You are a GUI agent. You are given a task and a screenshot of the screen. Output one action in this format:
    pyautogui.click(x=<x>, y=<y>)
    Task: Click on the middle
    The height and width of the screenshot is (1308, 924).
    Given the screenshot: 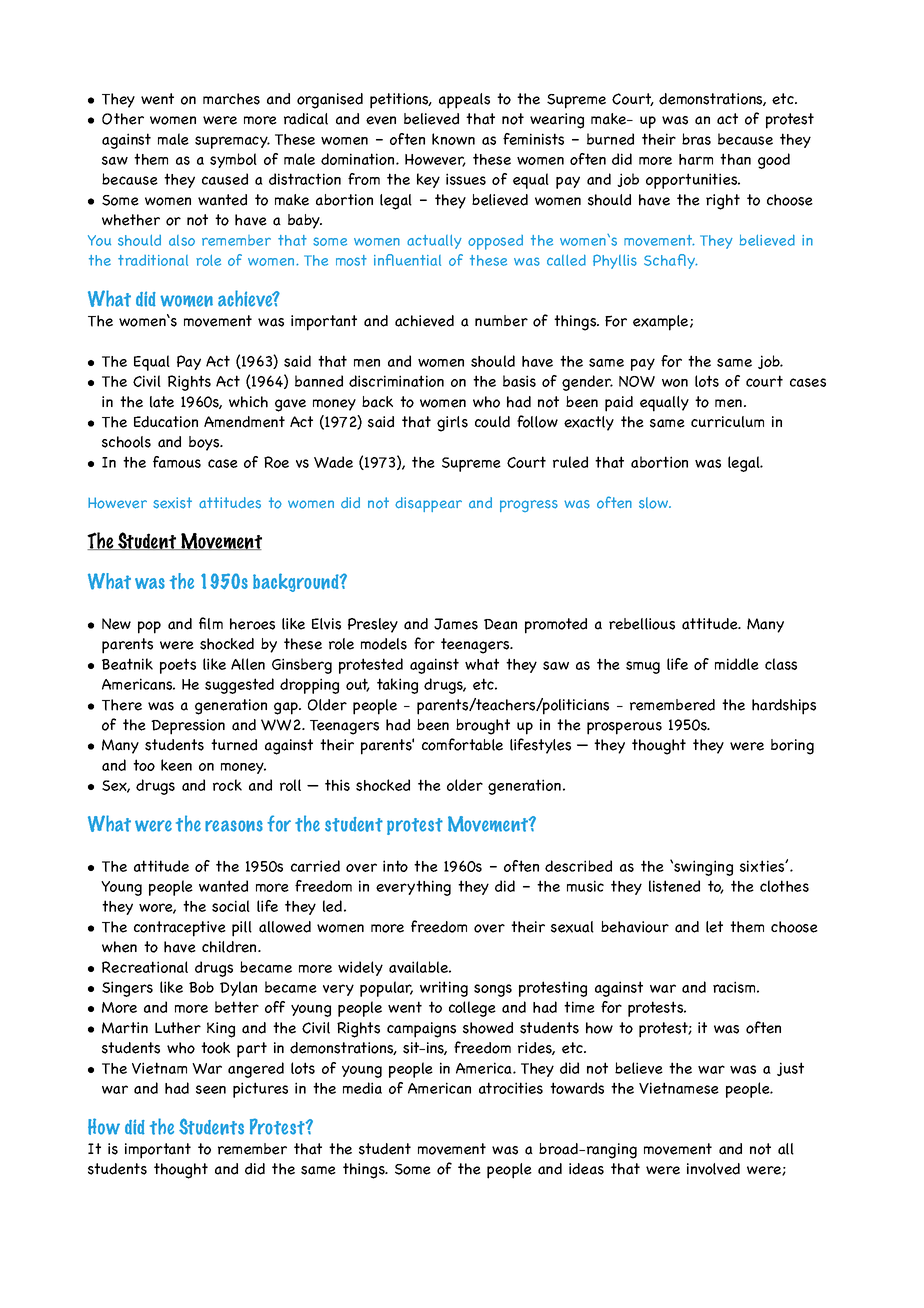 What is the action you would take?
    pyautogui.click(x=737, y=664)
